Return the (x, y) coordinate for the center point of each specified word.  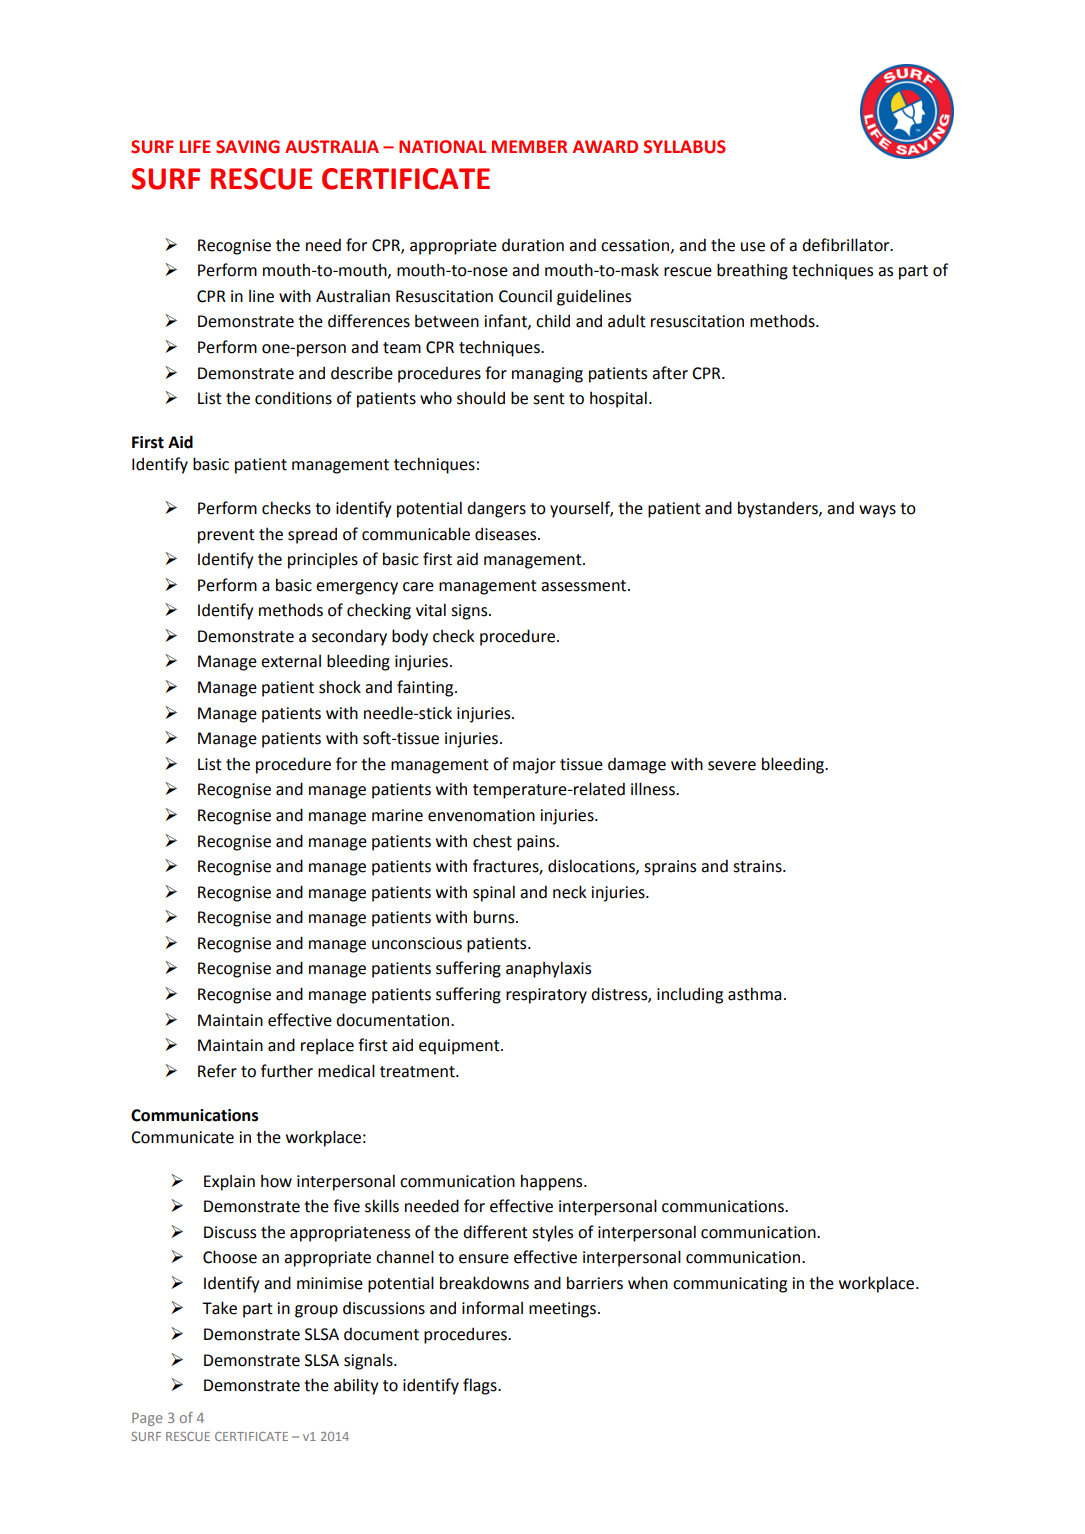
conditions (293, 398)
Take (219, 1308)
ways (877, 511)
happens (553, 1182)
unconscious (417, 943)
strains (758, 866)
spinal (494, 893)
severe (732, 766)
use (753, 247)
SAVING (248, 147)
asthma (754, 994)
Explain (229, 1182)
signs (470, 612)
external (291, 661)
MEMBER (529, 146)
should (481, 398)
